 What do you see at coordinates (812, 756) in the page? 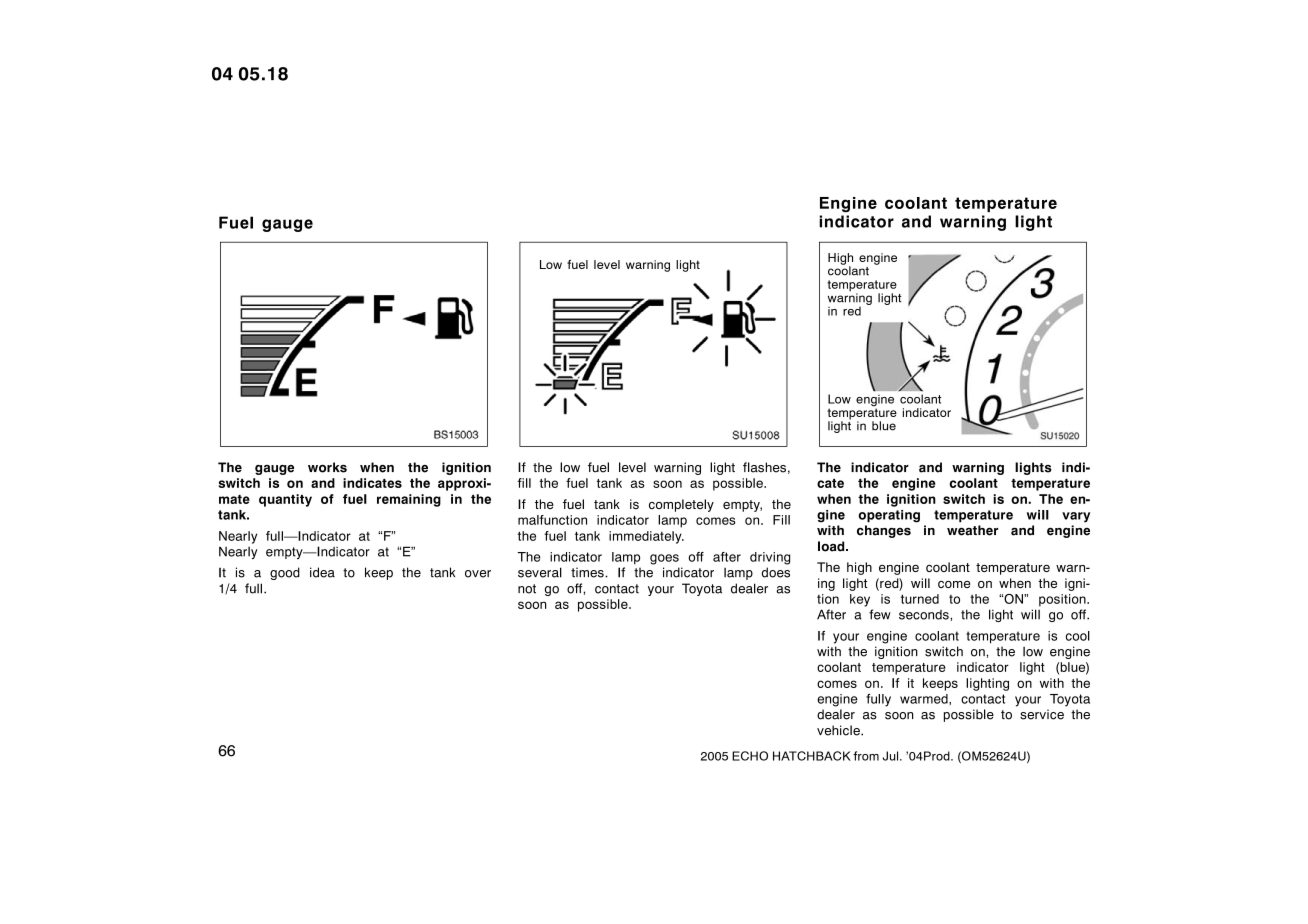
I see `HATCHBACK` at bounding box center [812, 756].
